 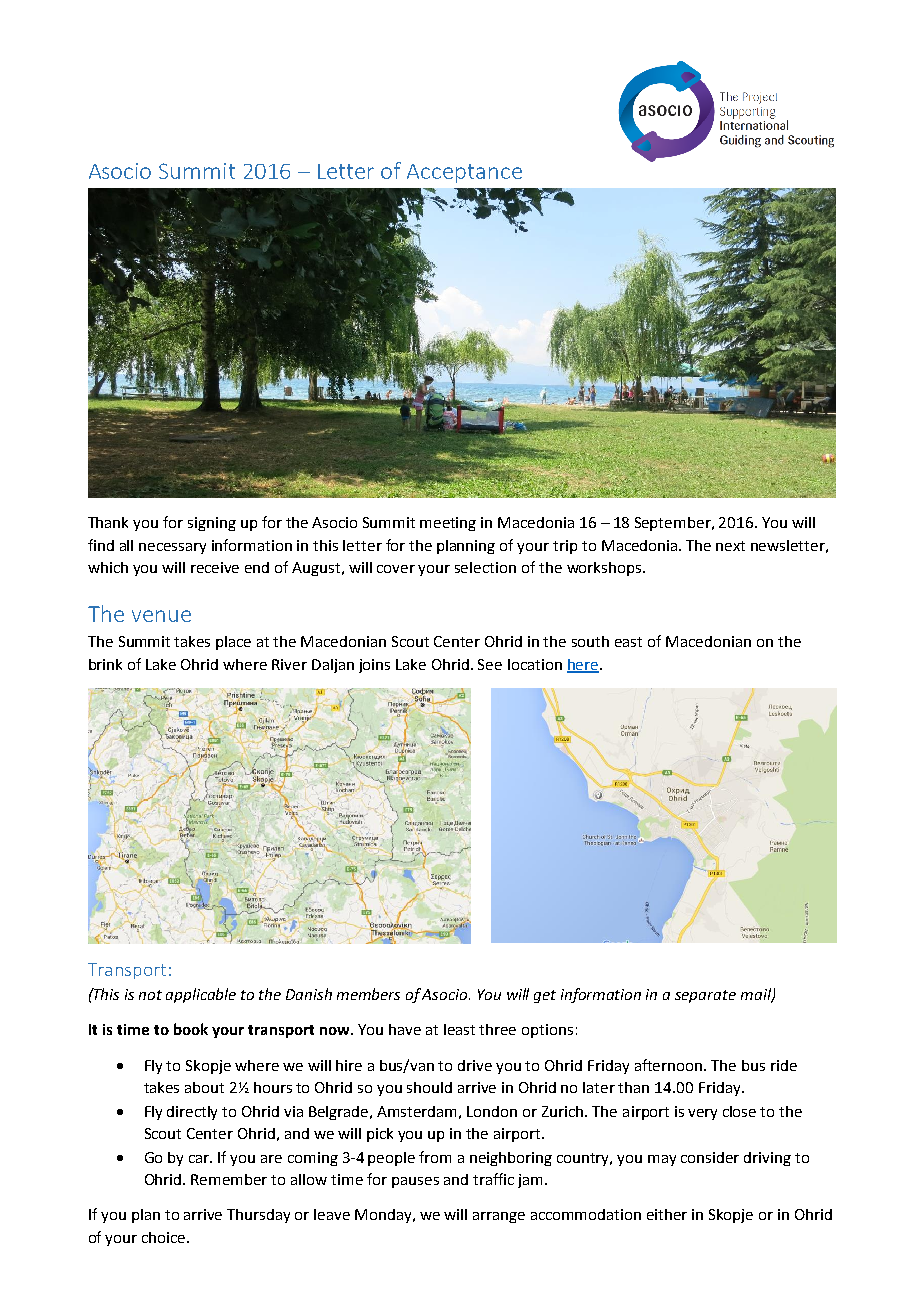 I want to click on Acceptance, so click(x=464, y=173).
